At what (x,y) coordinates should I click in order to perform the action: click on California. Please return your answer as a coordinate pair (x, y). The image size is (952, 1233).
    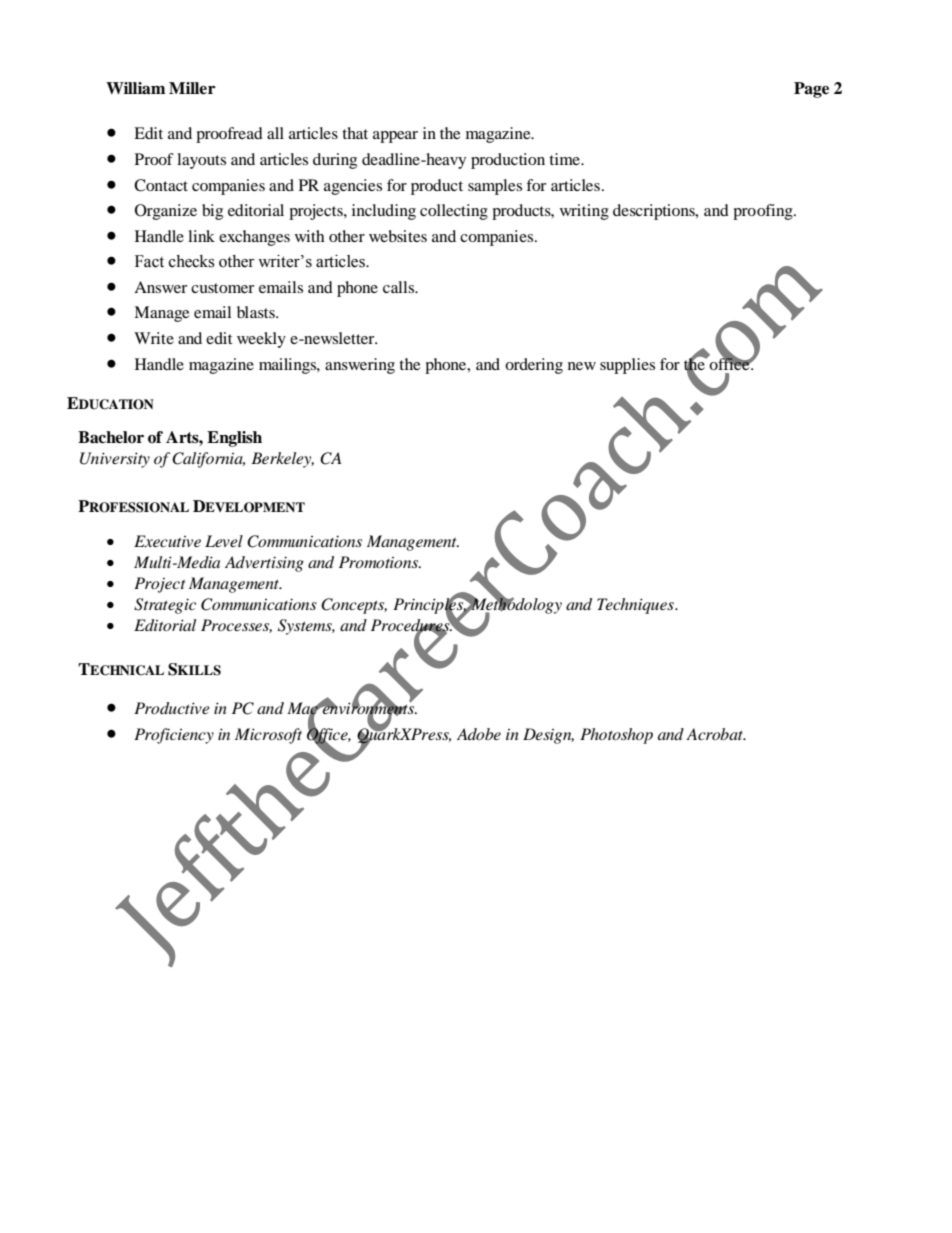
    Looking at the image, I should click on (208, 460).
